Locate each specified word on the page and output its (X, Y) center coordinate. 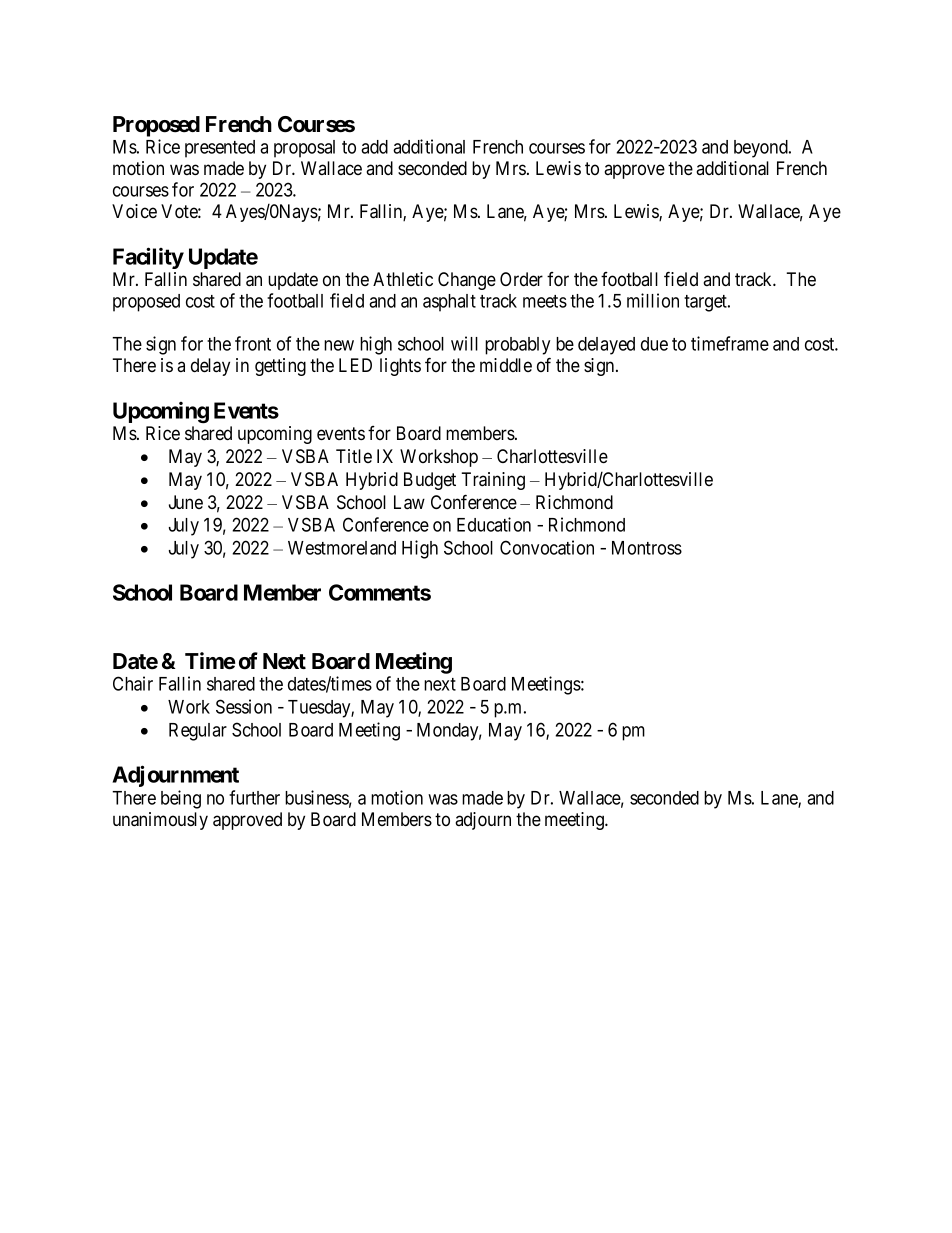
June (186, 502)
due (654, 344)
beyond (762, 149)
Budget (430, 481)
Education (494, 524)
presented (220, 149)
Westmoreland (342, 548)
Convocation (547, 547)
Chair (133, 683)
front (253, 343)
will (464, 343)
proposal (304, 149)
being (181, 799)
